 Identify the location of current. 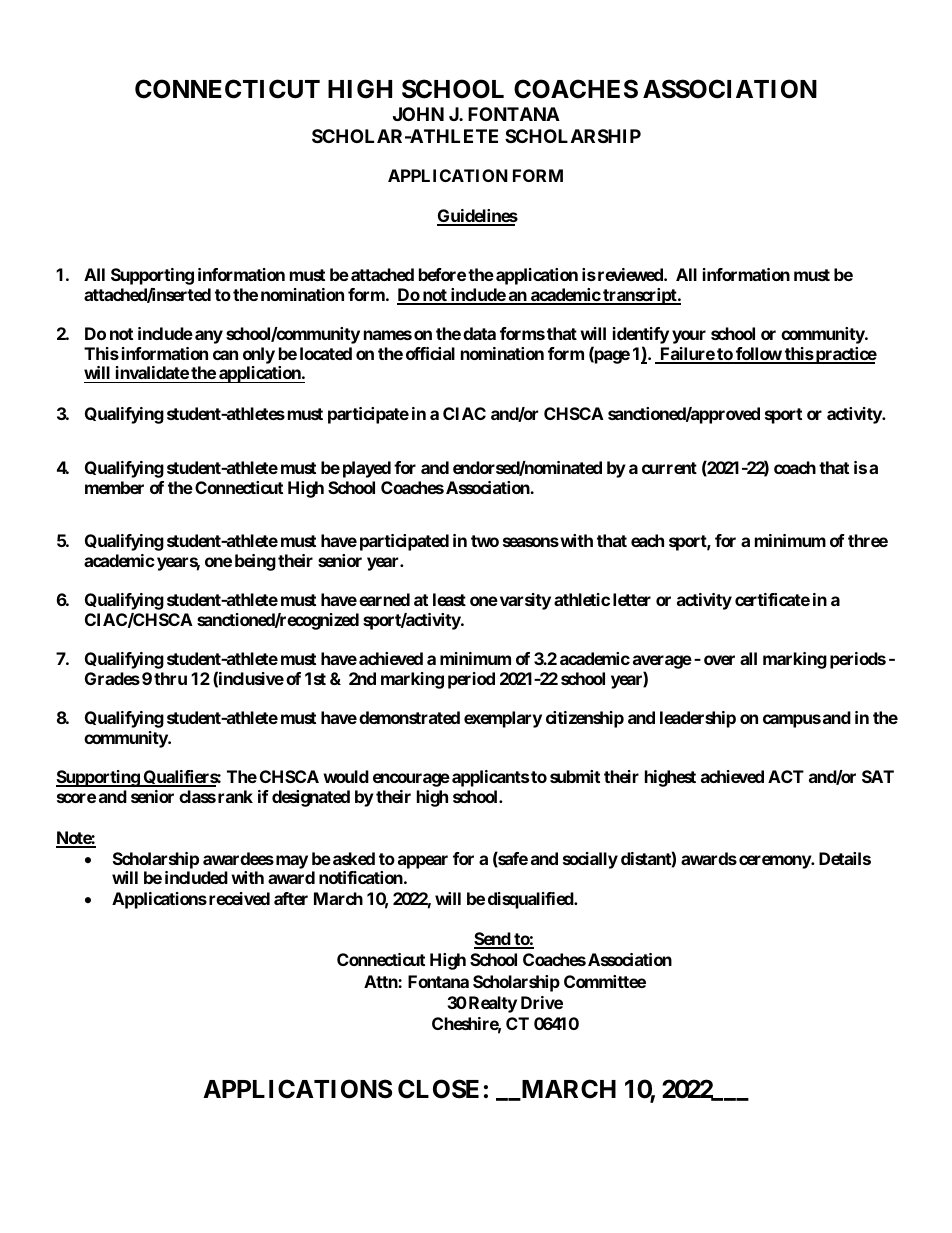
(669, 468).
